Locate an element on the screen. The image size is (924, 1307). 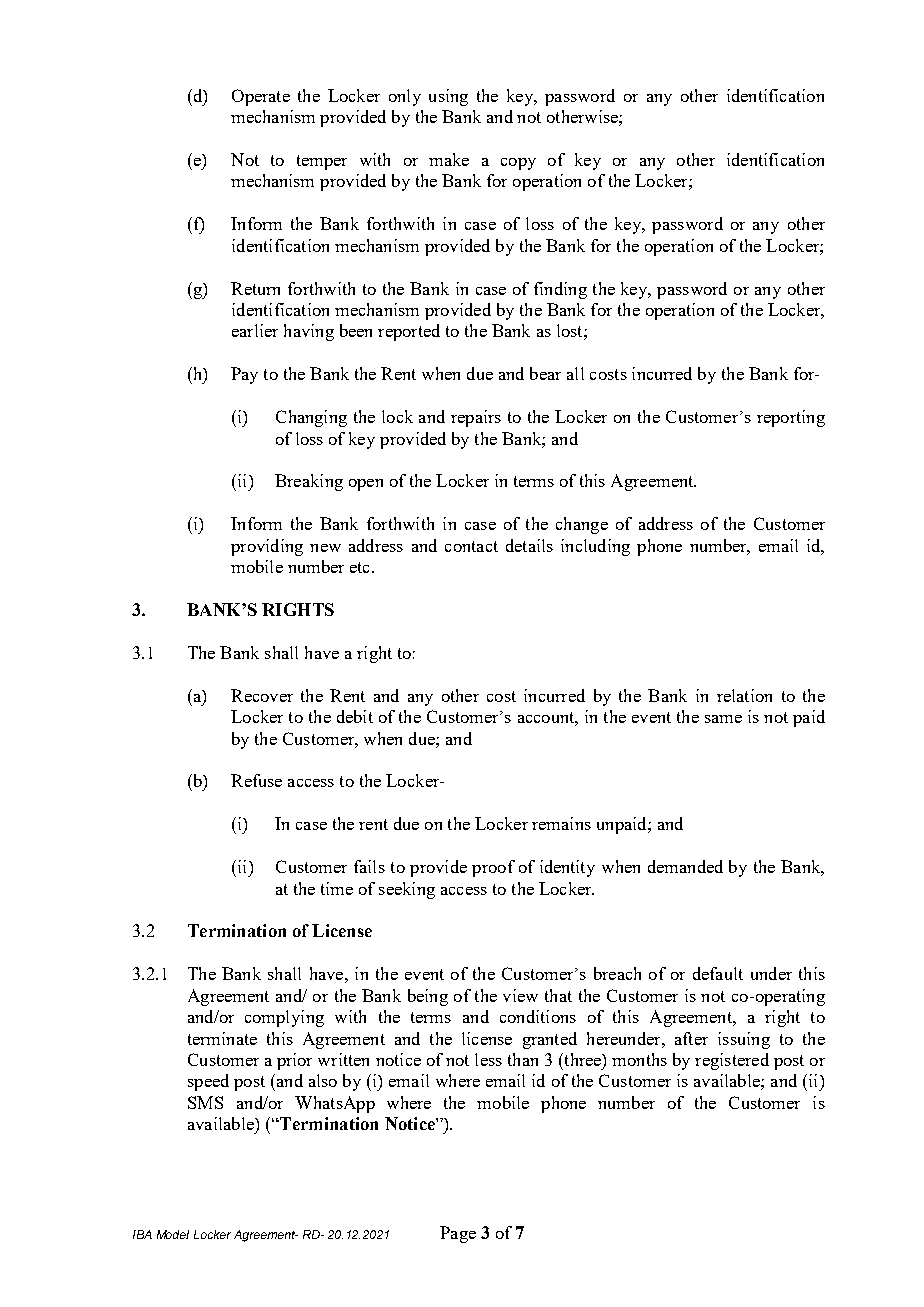
default is located at coordinates (718, 973).
